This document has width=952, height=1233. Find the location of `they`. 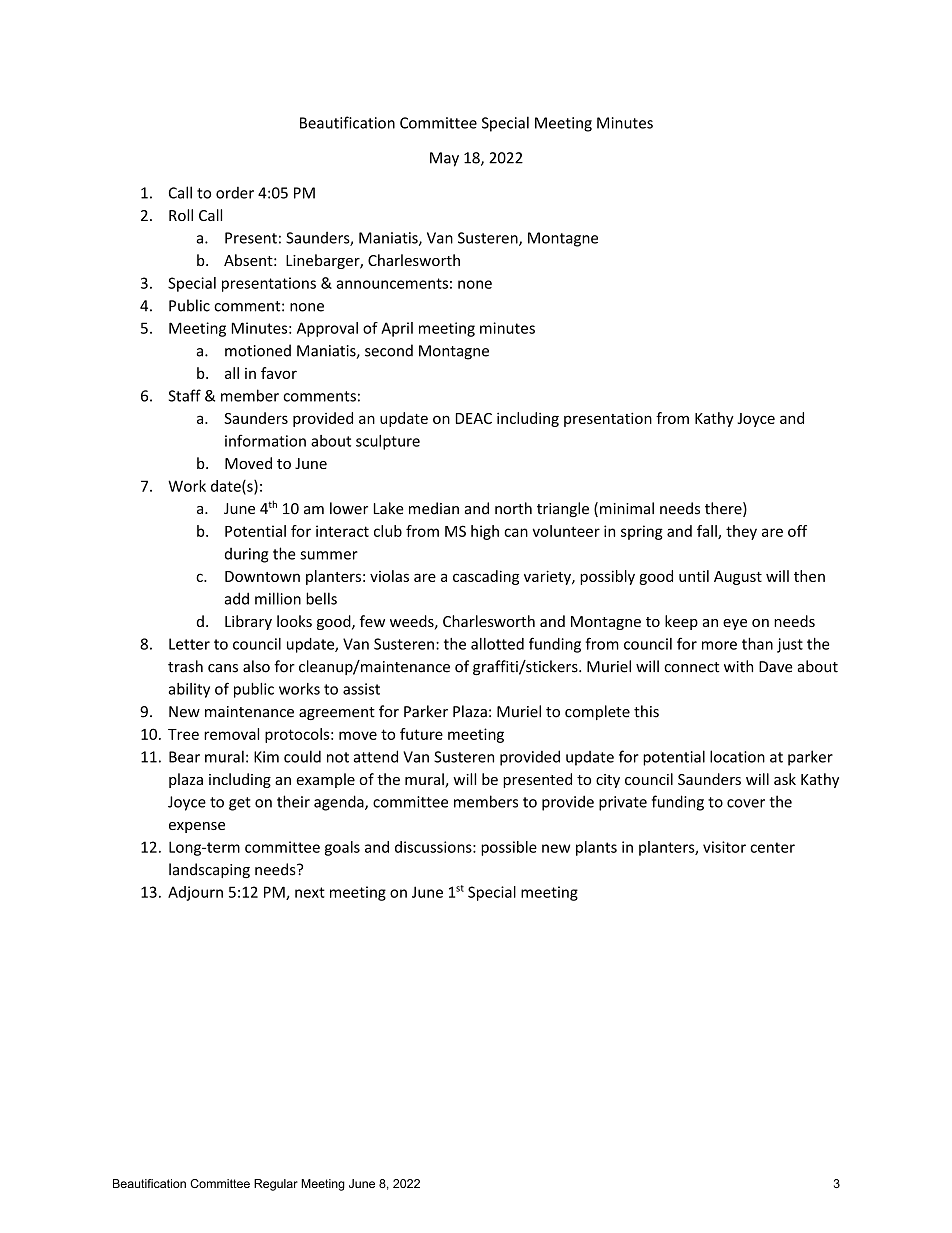

they is located at coordinates (741, 532).
